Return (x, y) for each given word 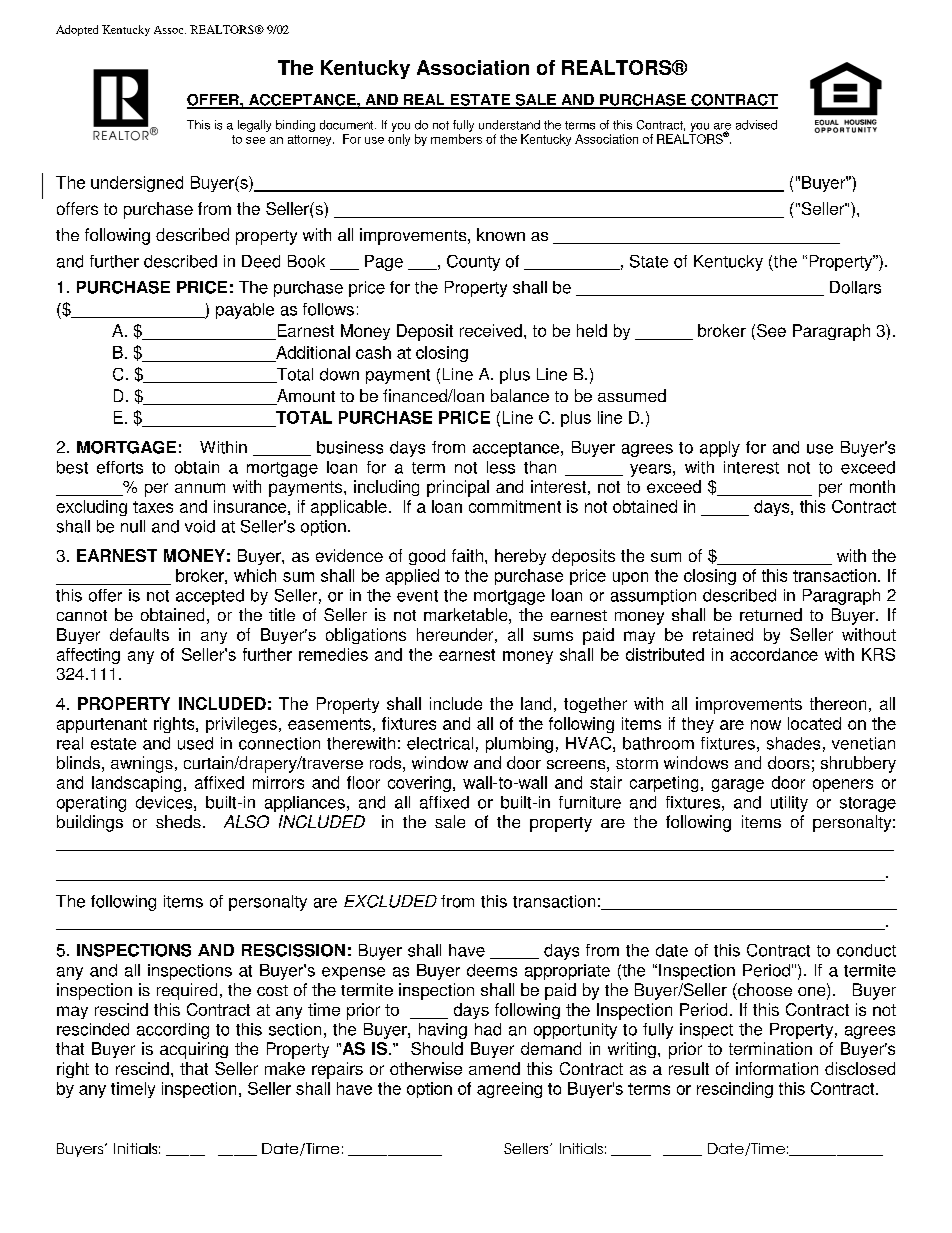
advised (756, 125)
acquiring (194, 1050)
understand (509, 125)
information (777, 1068)
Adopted (77, 30)
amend (494, 1068)
